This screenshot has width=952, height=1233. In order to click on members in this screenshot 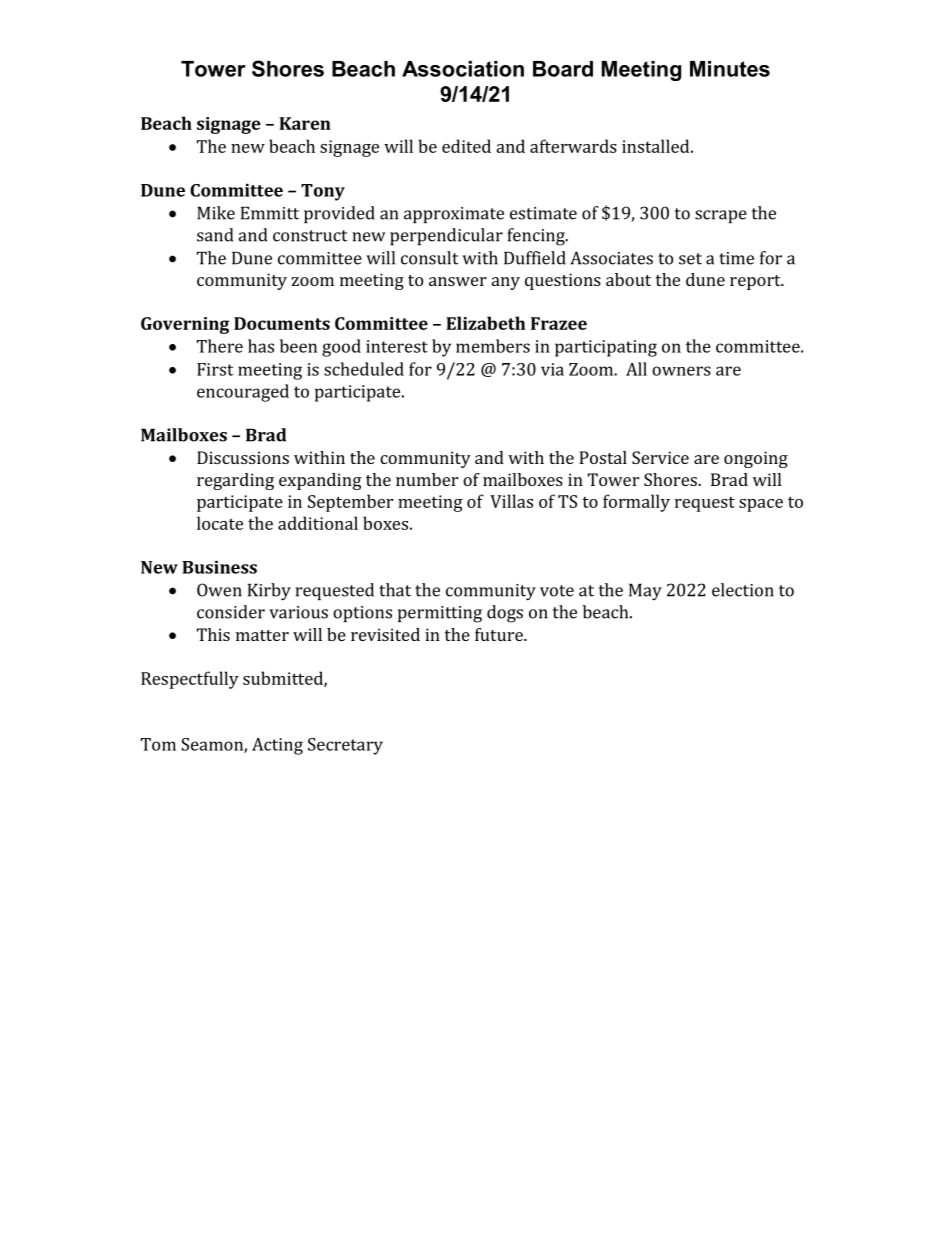, I will do `click(493, 346)`.
